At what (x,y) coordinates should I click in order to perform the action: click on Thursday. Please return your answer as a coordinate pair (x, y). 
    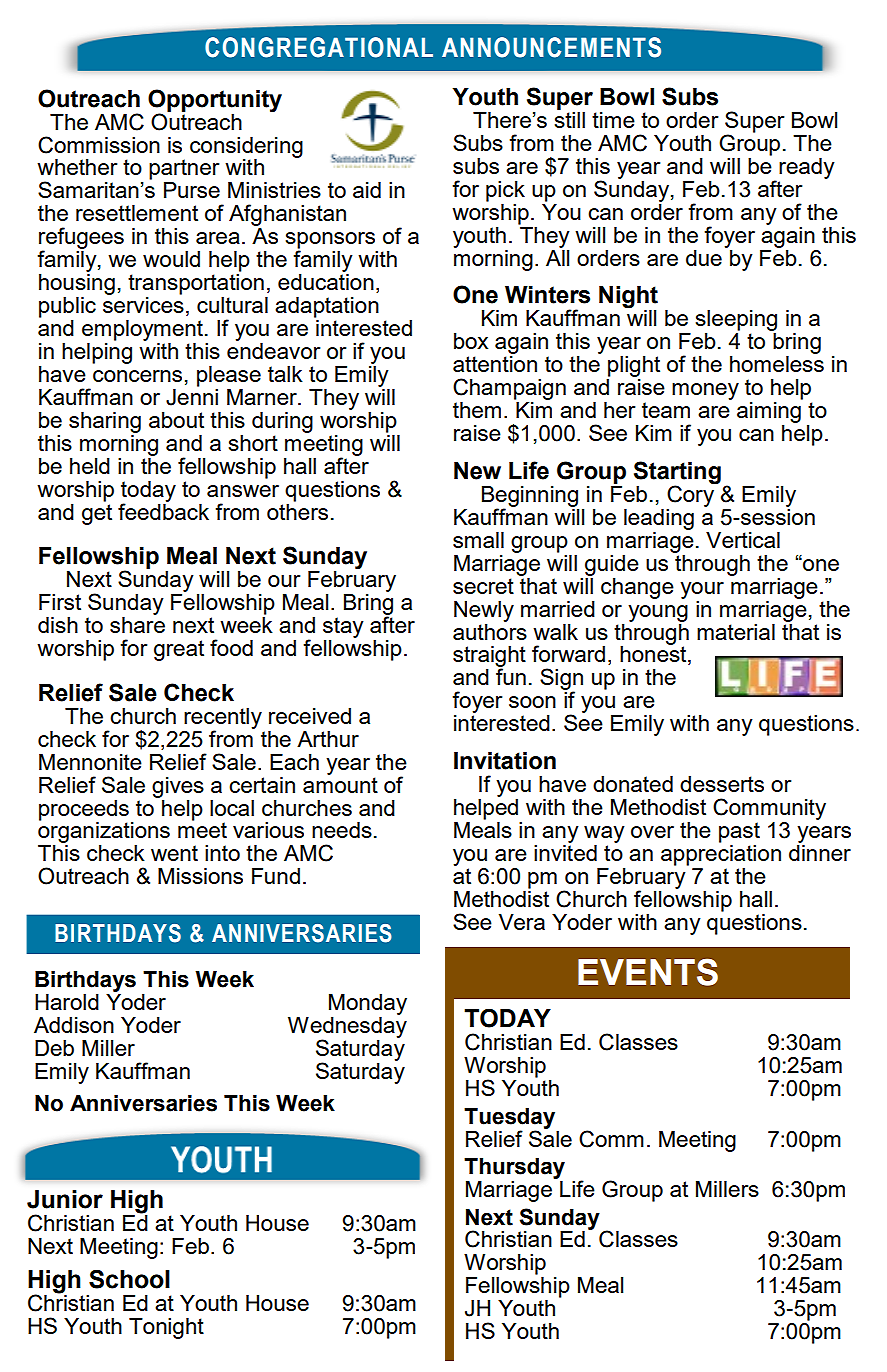
    Looking at the image, I should click on (514, 1168).
